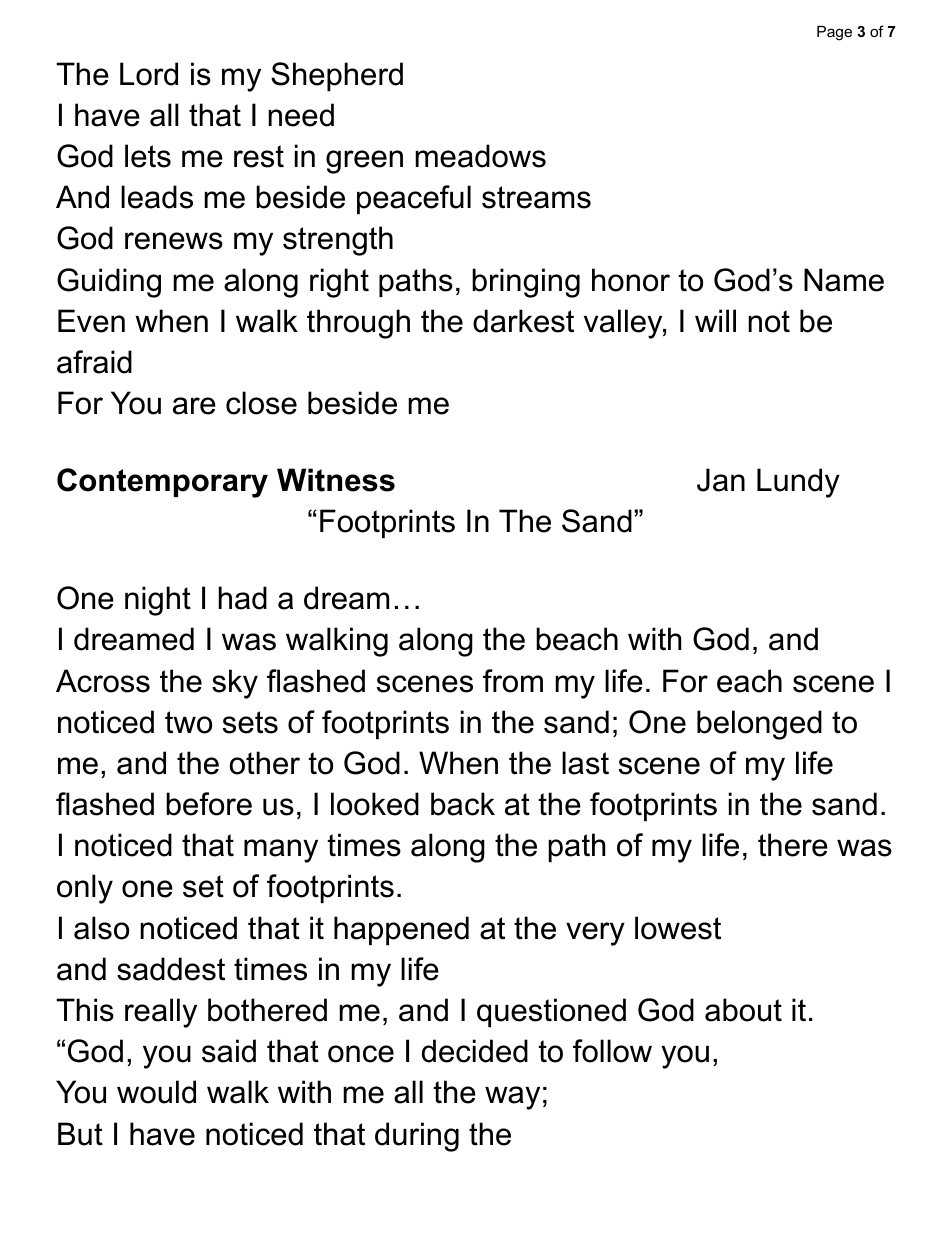 The width and height of the screenshot is (952, 1233). I want to click on Page, so click(834, 33).
